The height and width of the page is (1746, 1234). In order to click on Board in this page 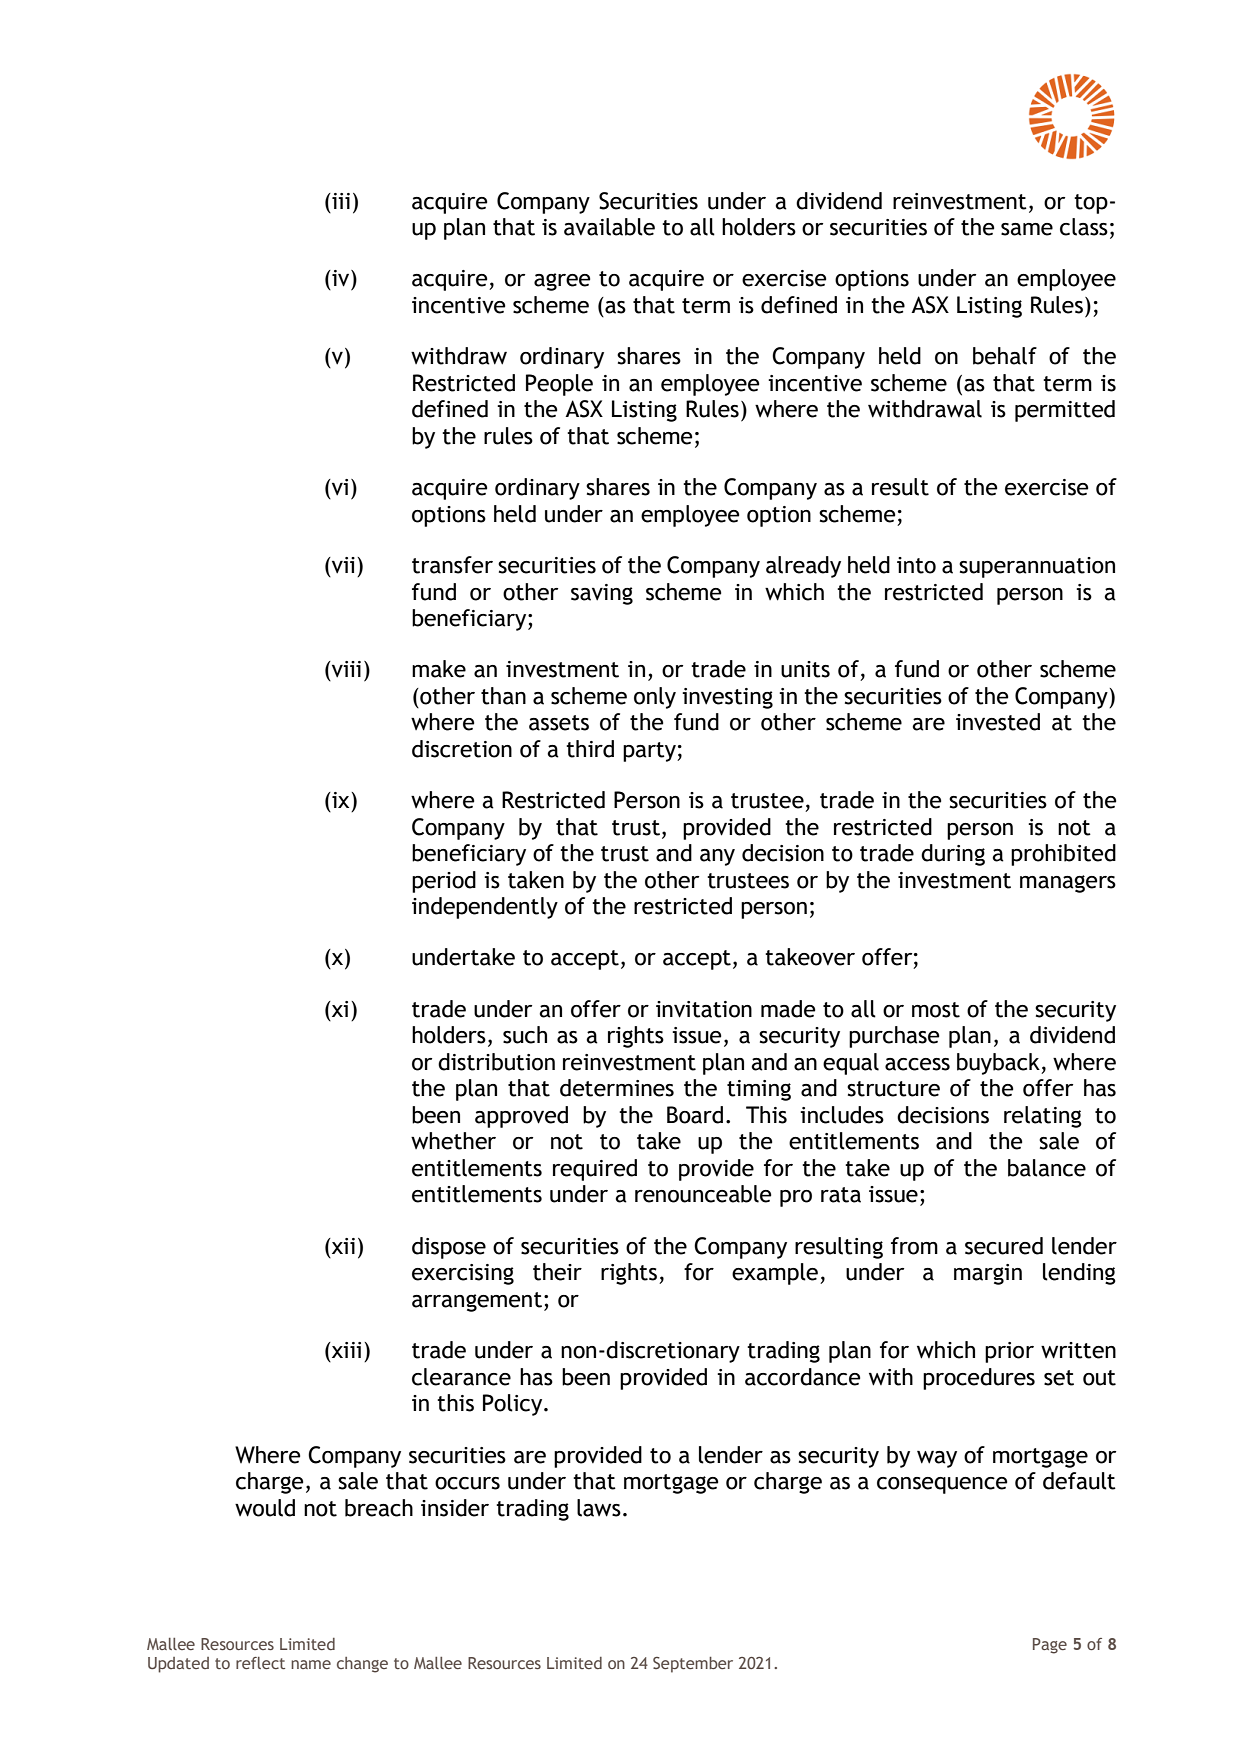, I will do `click(695, 1115)`.
